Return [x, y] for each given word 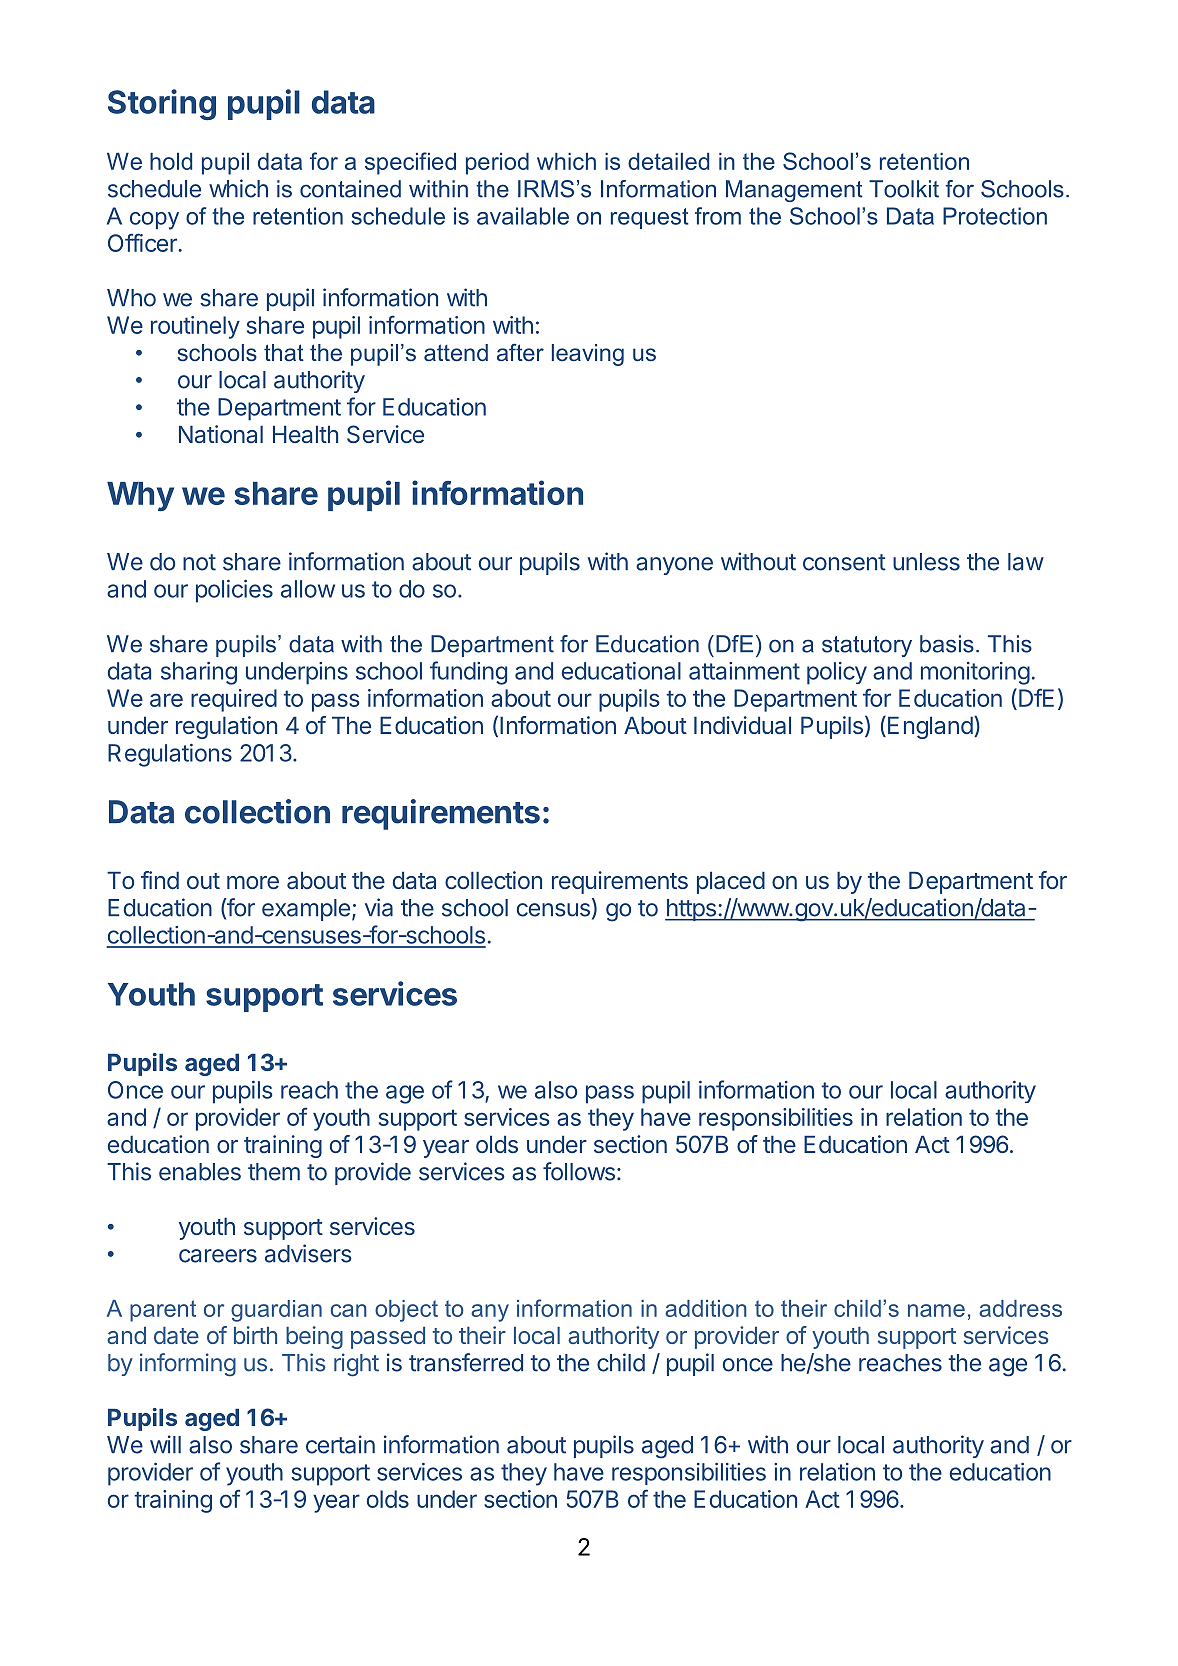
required [234, 700]
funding [468, 673]
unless [926, 562]
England [930, 727]
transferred [466, 1362]
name [936, 1310]
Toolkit [904, 189]
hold [171, 161]
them [274, 1172]
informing [188, 1365]
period [497, 164]
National [221, 434]
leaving [588, 355]
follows [579, 1171]
